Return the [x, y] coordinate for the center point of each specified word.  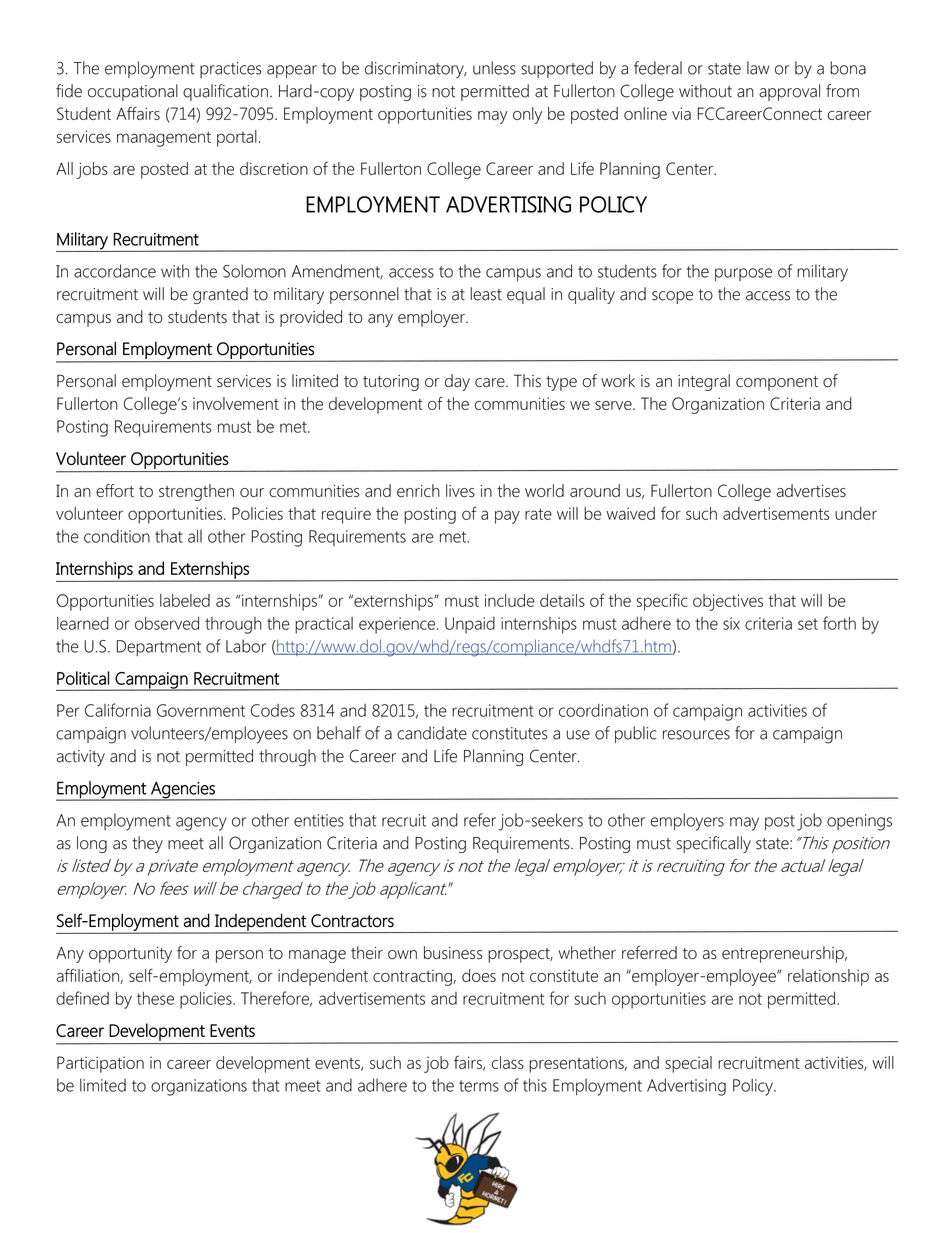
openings [859, 822]
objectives [728, 602]
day [457, 382]
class [507, 1062]
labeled [185, 600]
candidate [432, 733]
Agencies [183, 791]
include [510, 600]
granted [220, 295]
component [777, 383]
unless [494, 68]
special [688, 1064]
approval [789, 92]
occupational [133, 92]
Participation [100, 1064]
